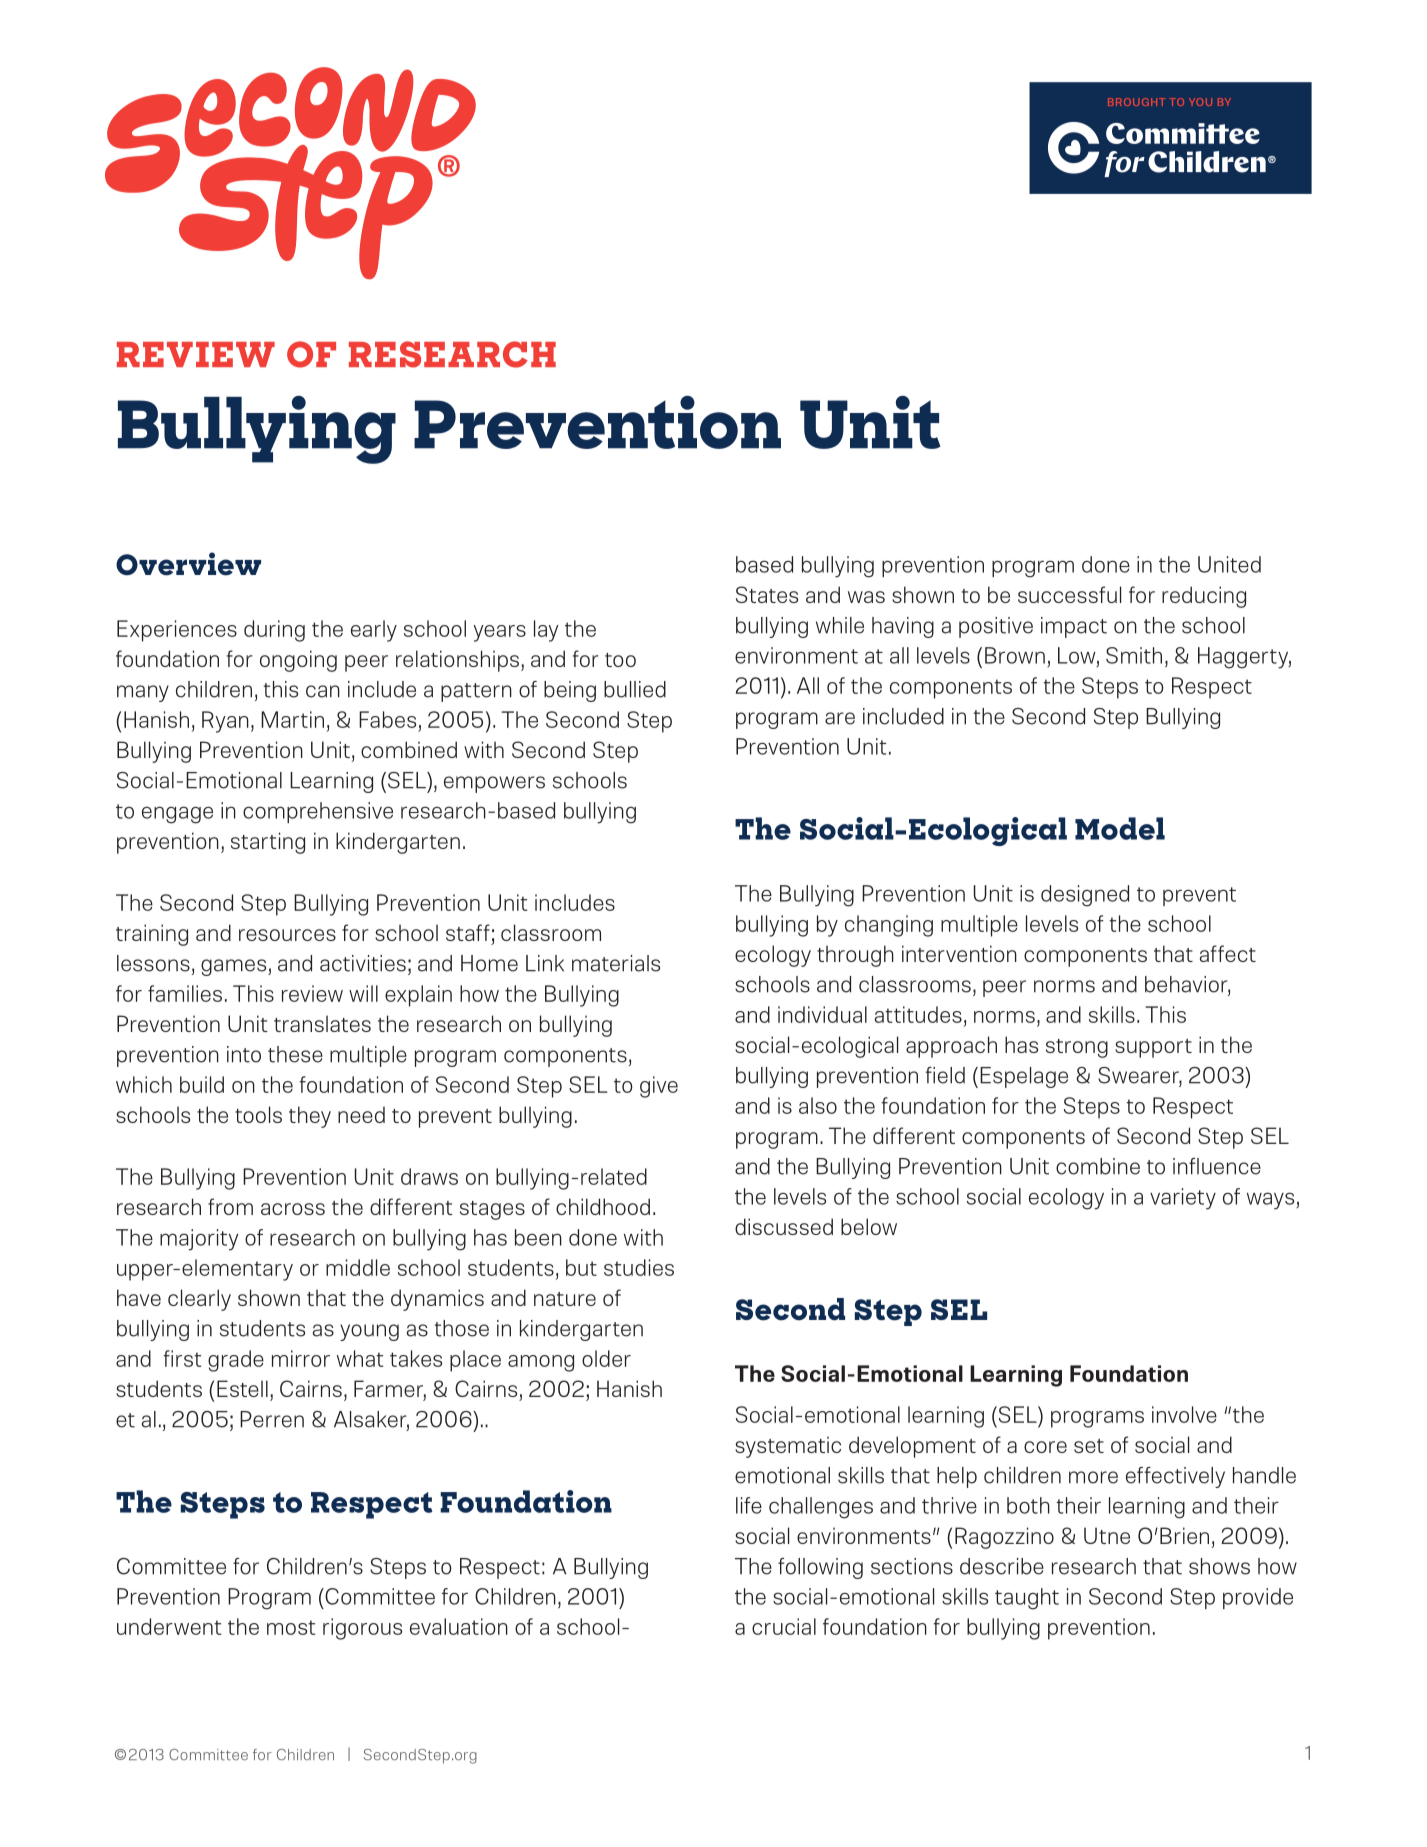  I want to click on most, so click(291, 1627).
